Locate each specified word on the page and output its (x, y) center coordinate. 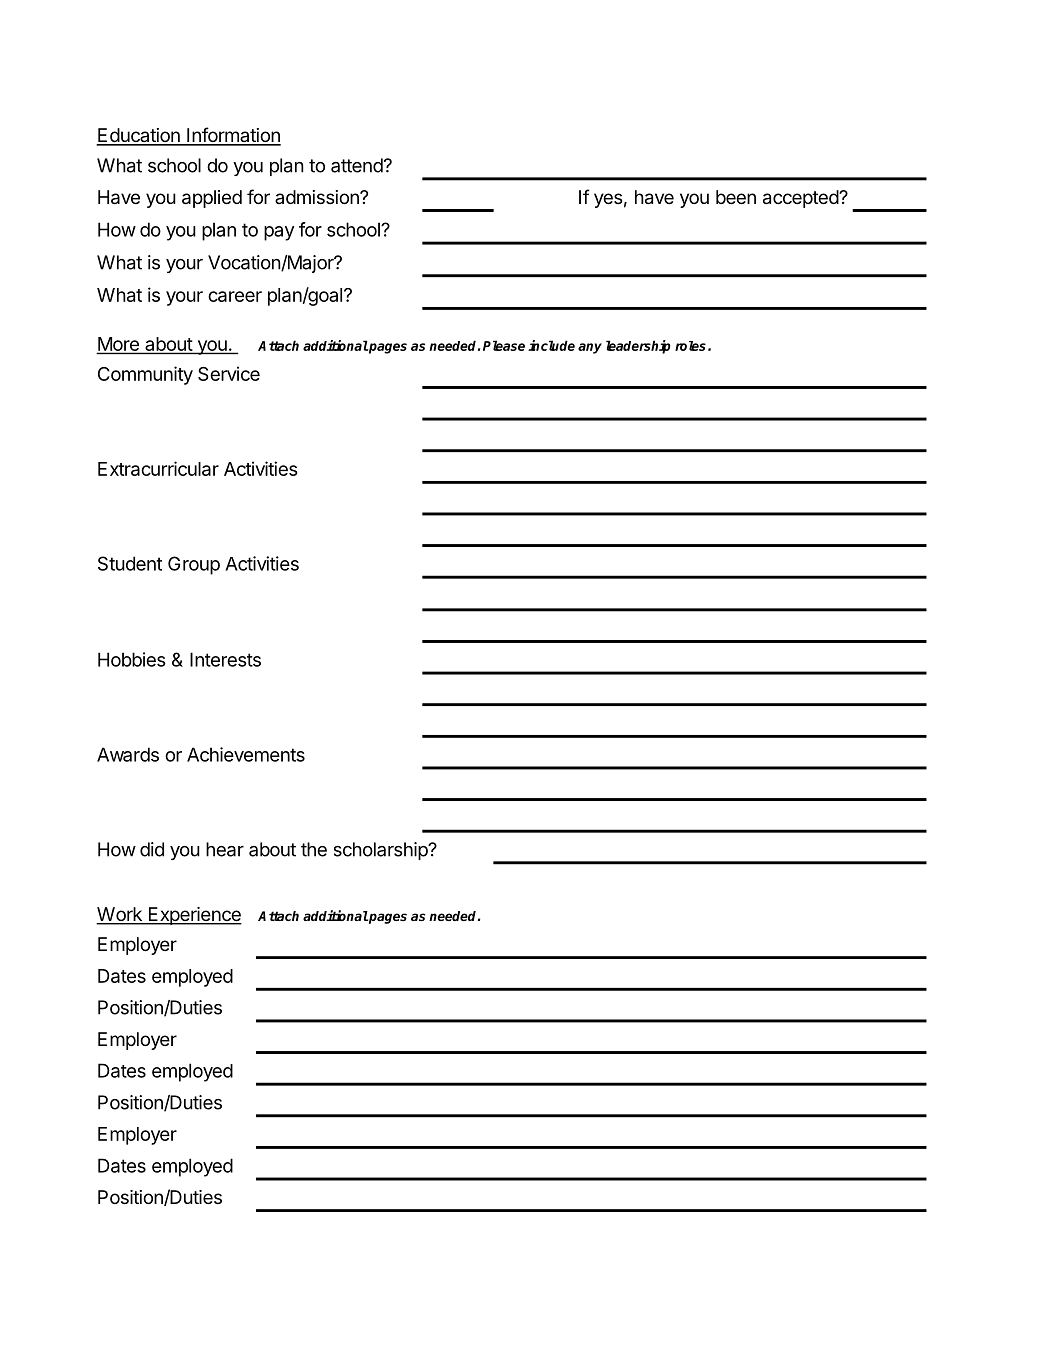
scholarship (382, 851)
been (736, 197)
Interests (225, 659)
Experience (194, 916)
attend (357, 165)
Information (233, 136)
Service (229, 373)
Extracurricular (158, 468)
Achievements (246, 754)
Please (504, 345)
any (590, 348)
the (314, 849)
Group (194, 565)
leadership (638, 347)
